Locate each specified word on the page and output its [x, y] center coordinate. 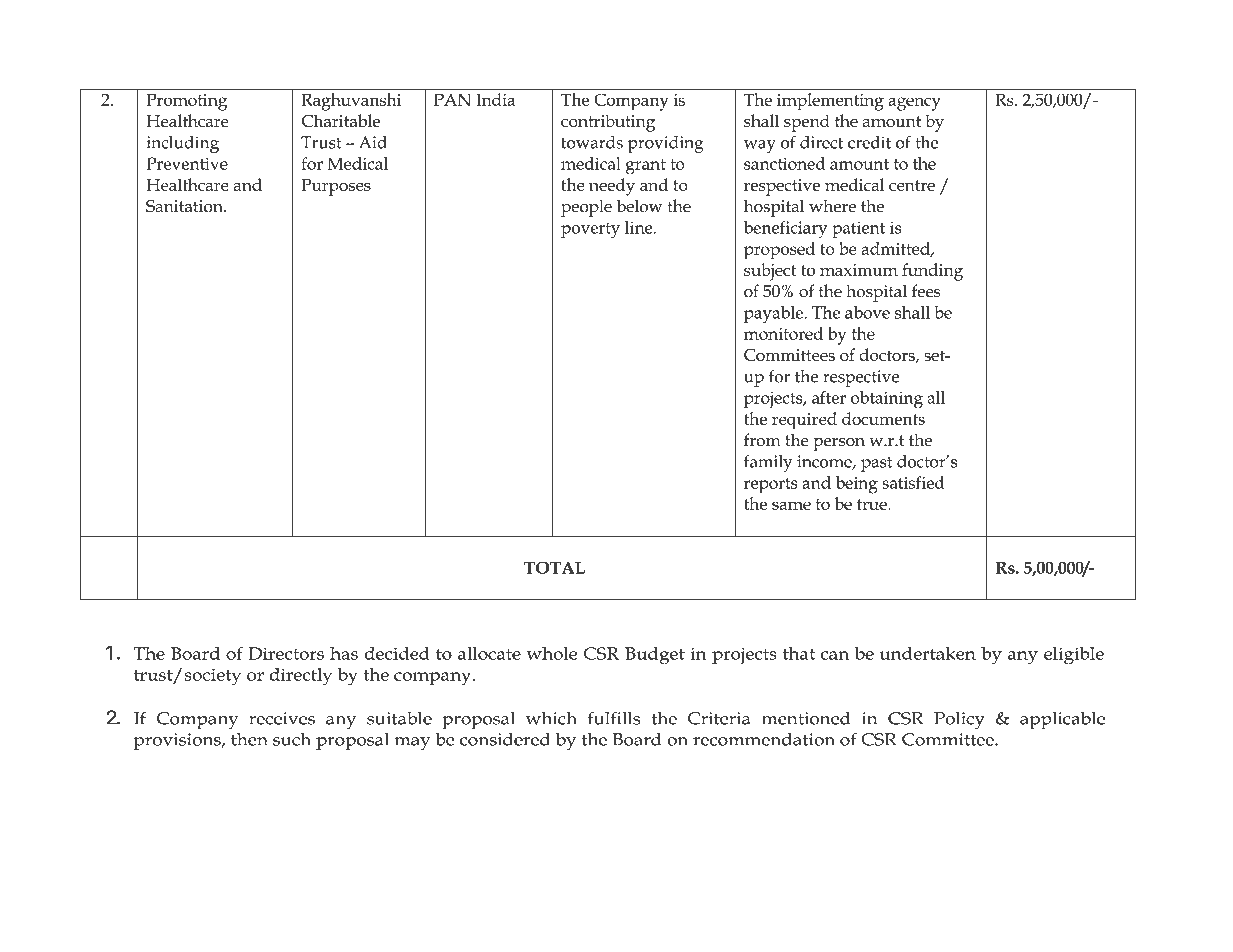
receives [282, 718]
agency [914, 104]
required [804, 421]
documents [883, 418]
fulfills [614, 718]
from [762, 440]
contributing [608, 123]
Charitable [341, 121]
